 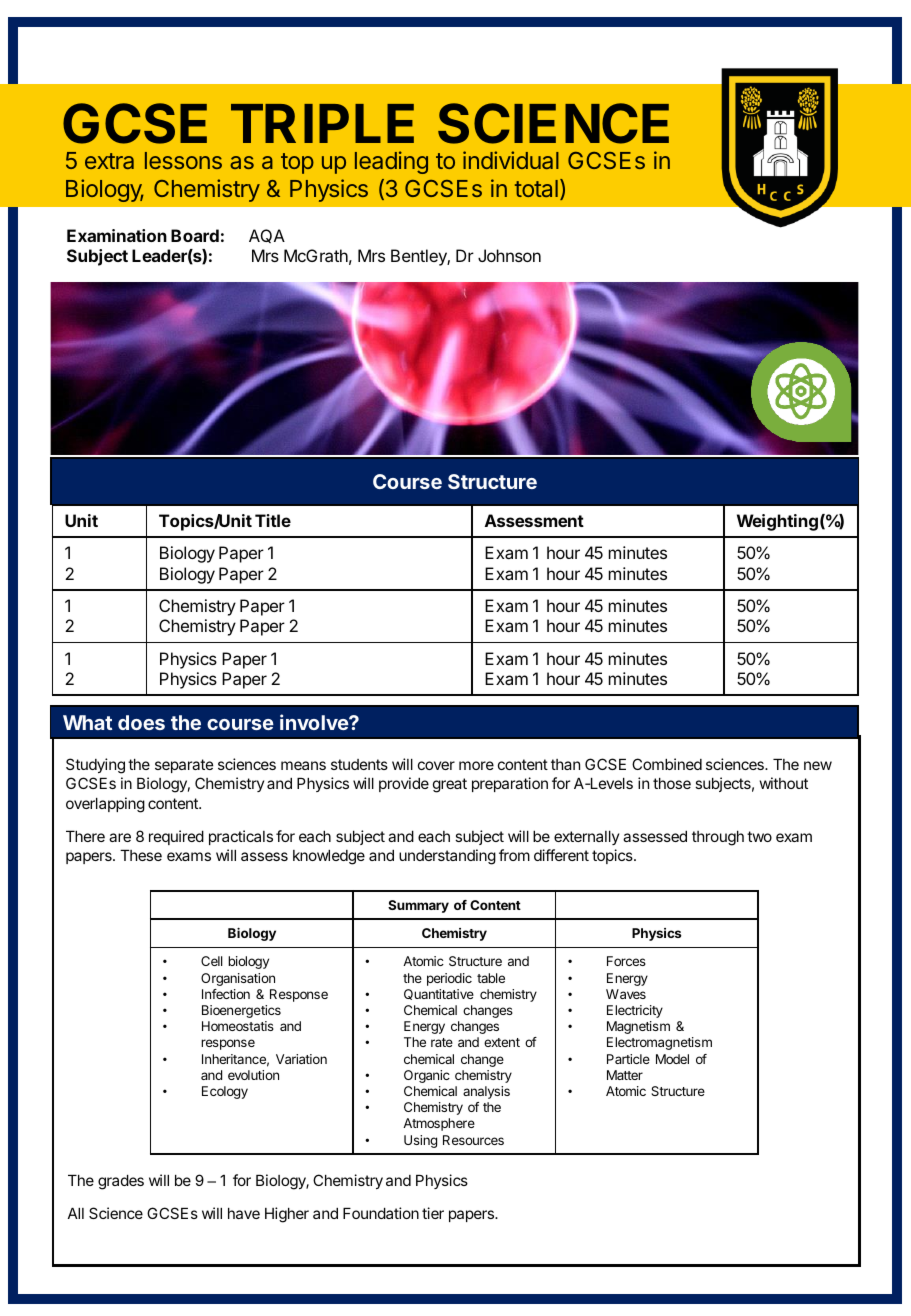 I want to click on Cell, so click(x=212, y=961).
